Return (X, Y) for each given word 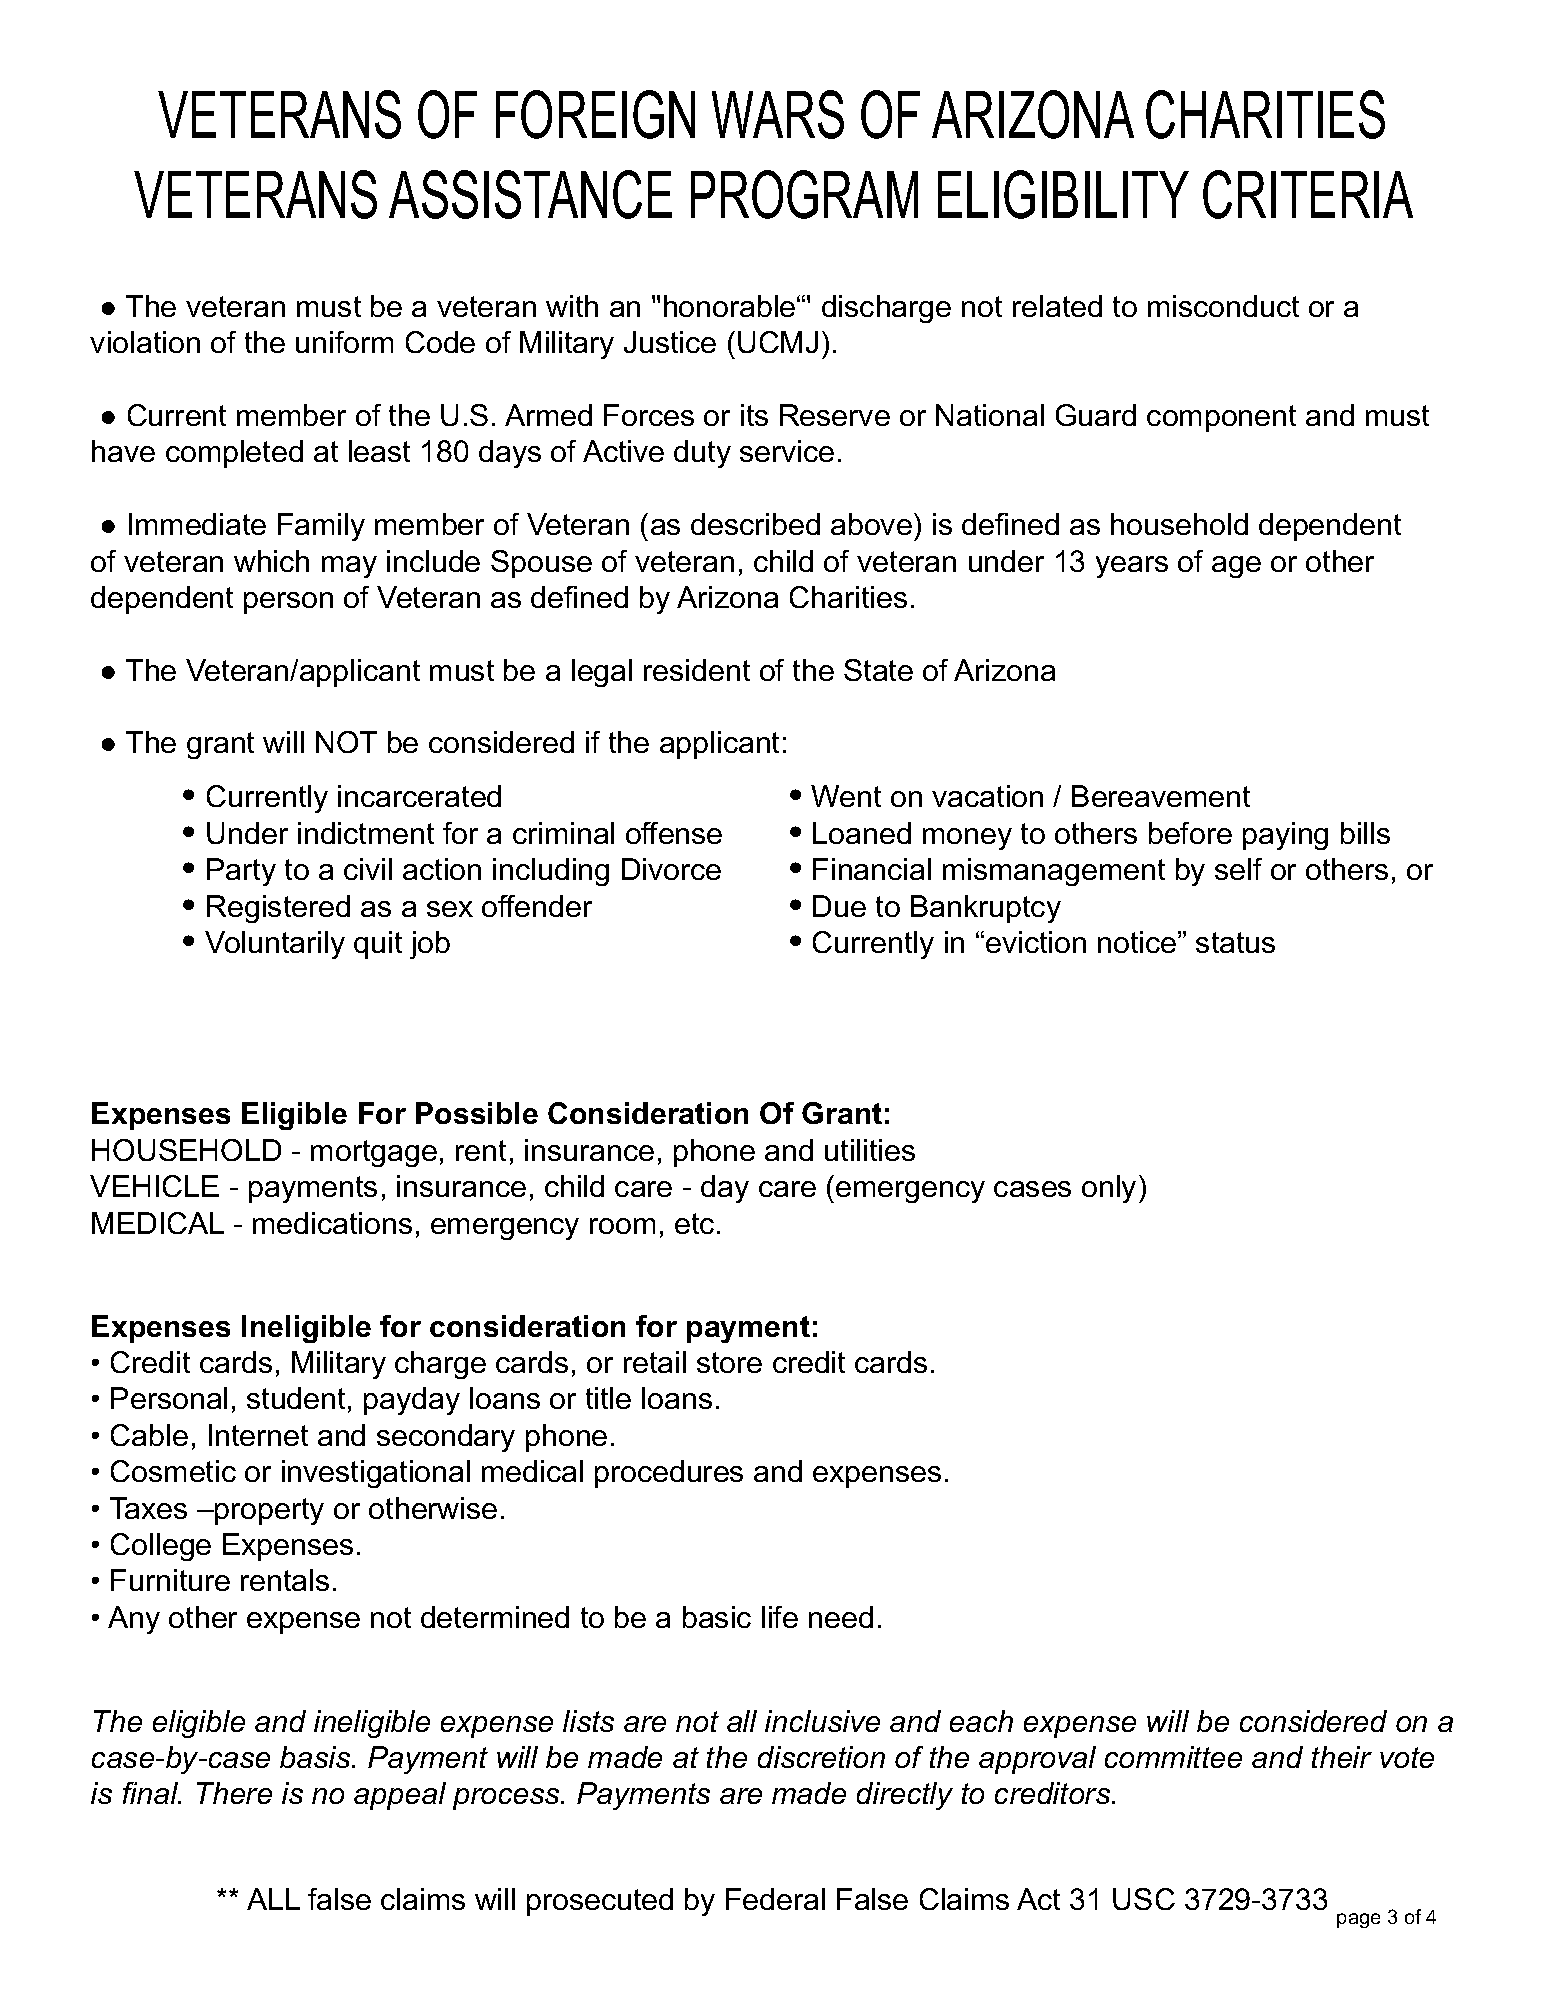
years (1132, 567)
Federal (775, 1899)
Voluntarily (275, 945)
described (755, 524)
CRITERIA (1308, 194)
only (1109, 1189)
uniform (344, 342)
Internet (258, 1435)
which (271, 561)
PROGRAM (804, 194)
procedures (669, 1474)
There (234, 1793)
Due (839, 906)
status (1235, 942)
